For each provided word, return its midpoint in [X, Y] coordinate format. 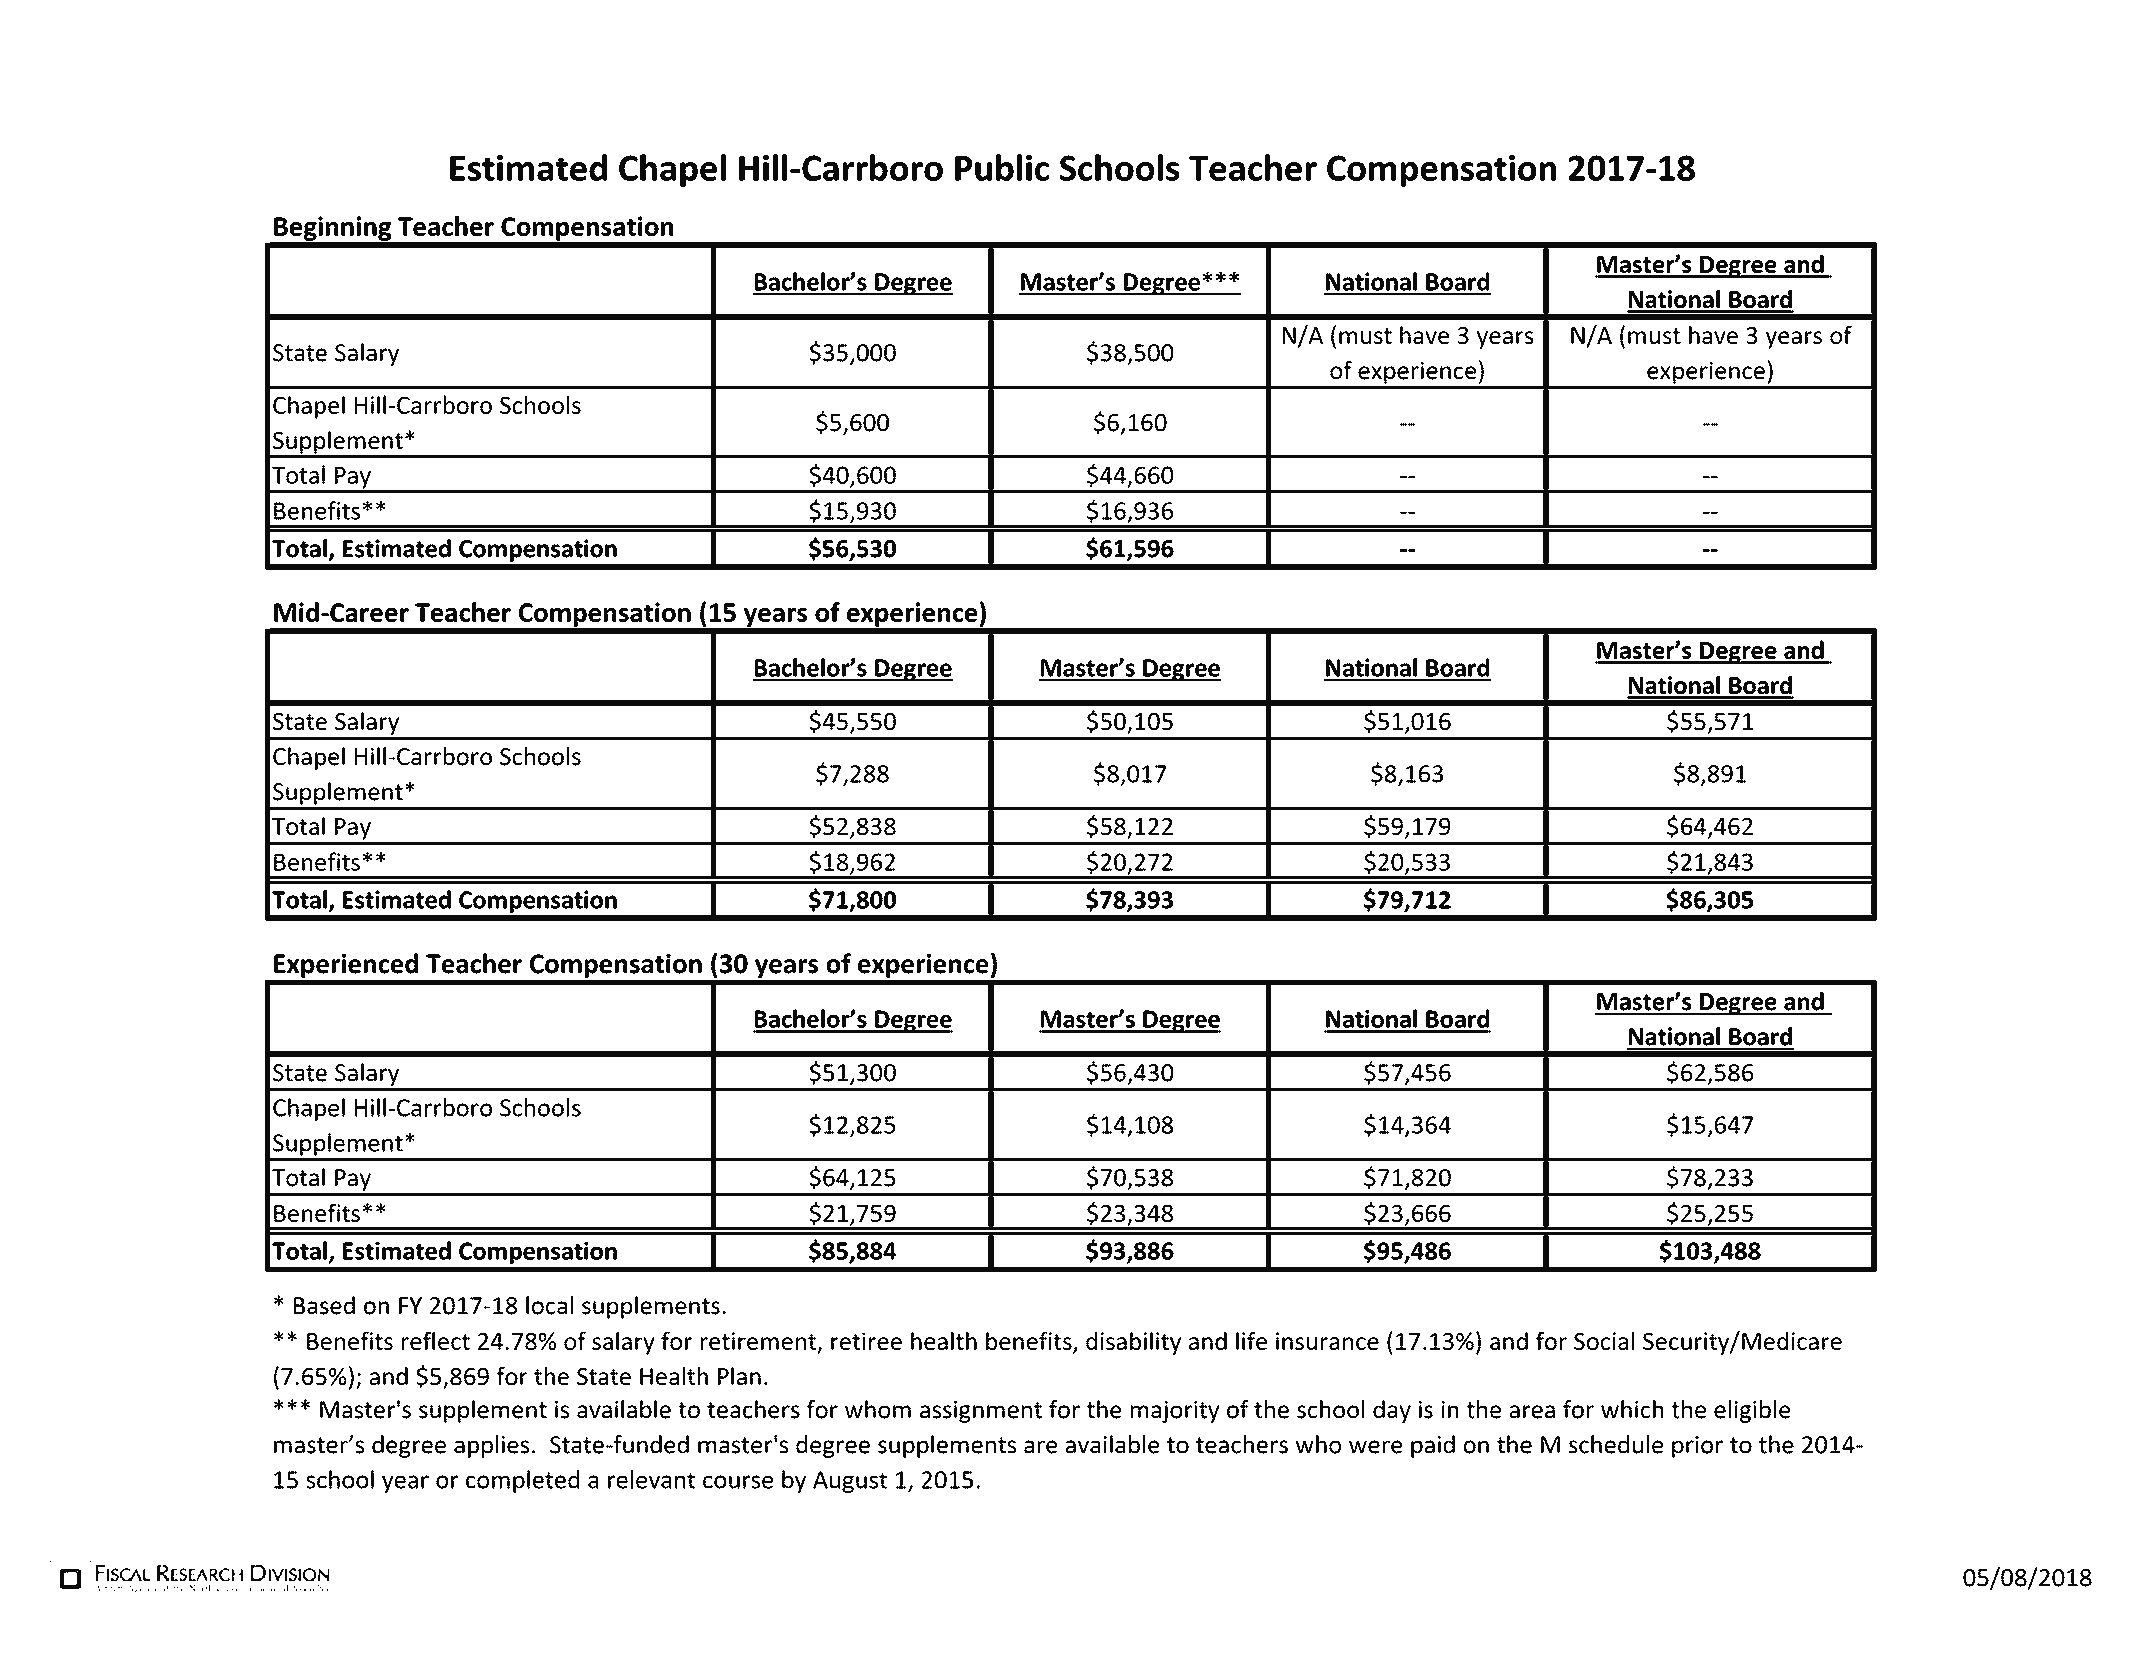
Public [1002, 167]
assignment [981, 1412]
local [549, 1305]
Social [1604, 1340]
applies [491, 1446]
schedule [1616, 1444]
